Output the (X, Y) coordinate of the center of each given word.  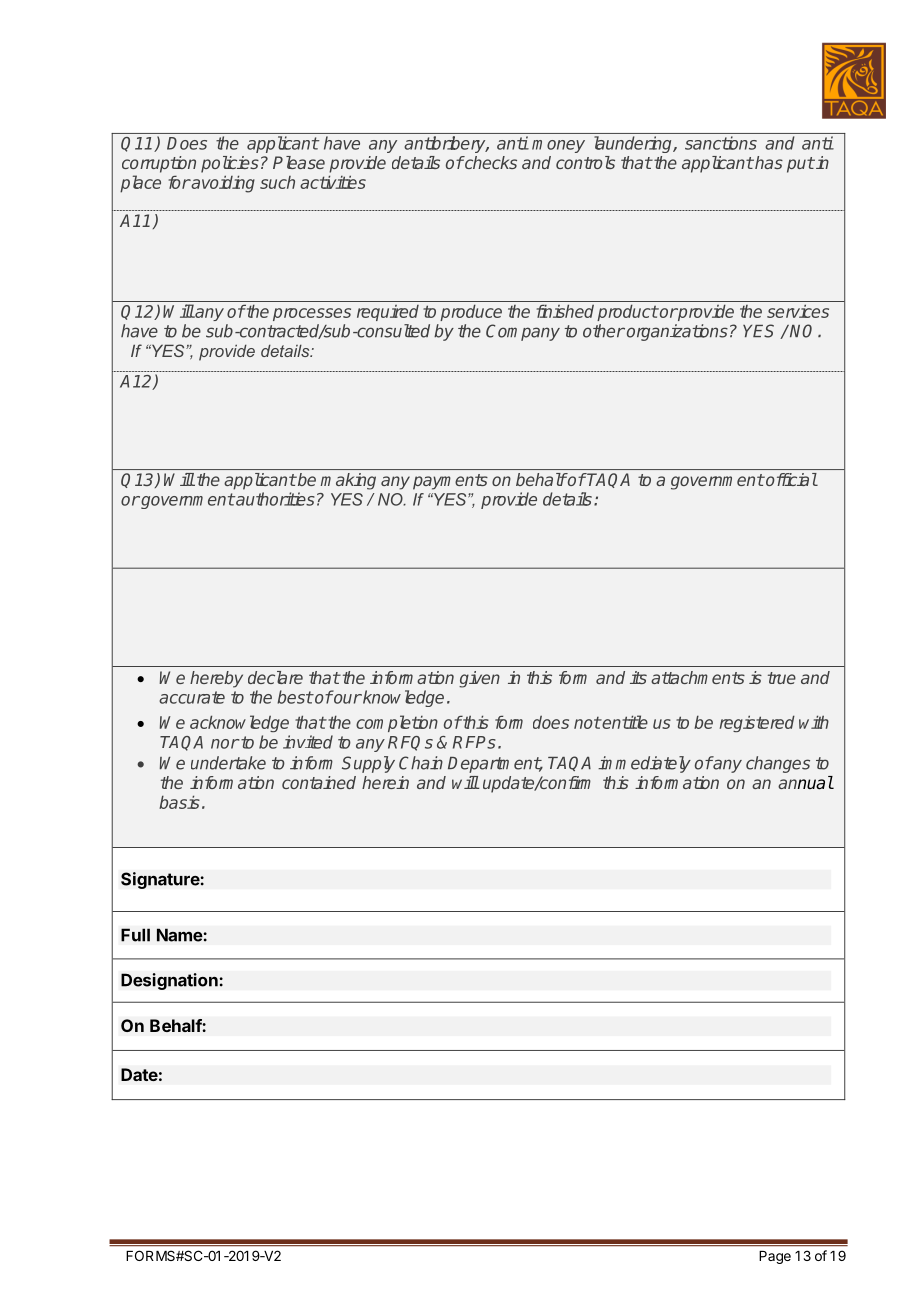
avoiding (222, 184)
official (790, 479)
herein (385, 782)
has (768, 162)
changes (778, 764)
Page (775, 1257)
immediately (644, 764)
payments (450, 482)
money (558, 146)
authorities (274, 499)
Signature (161, 880)
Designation (170, 981)
